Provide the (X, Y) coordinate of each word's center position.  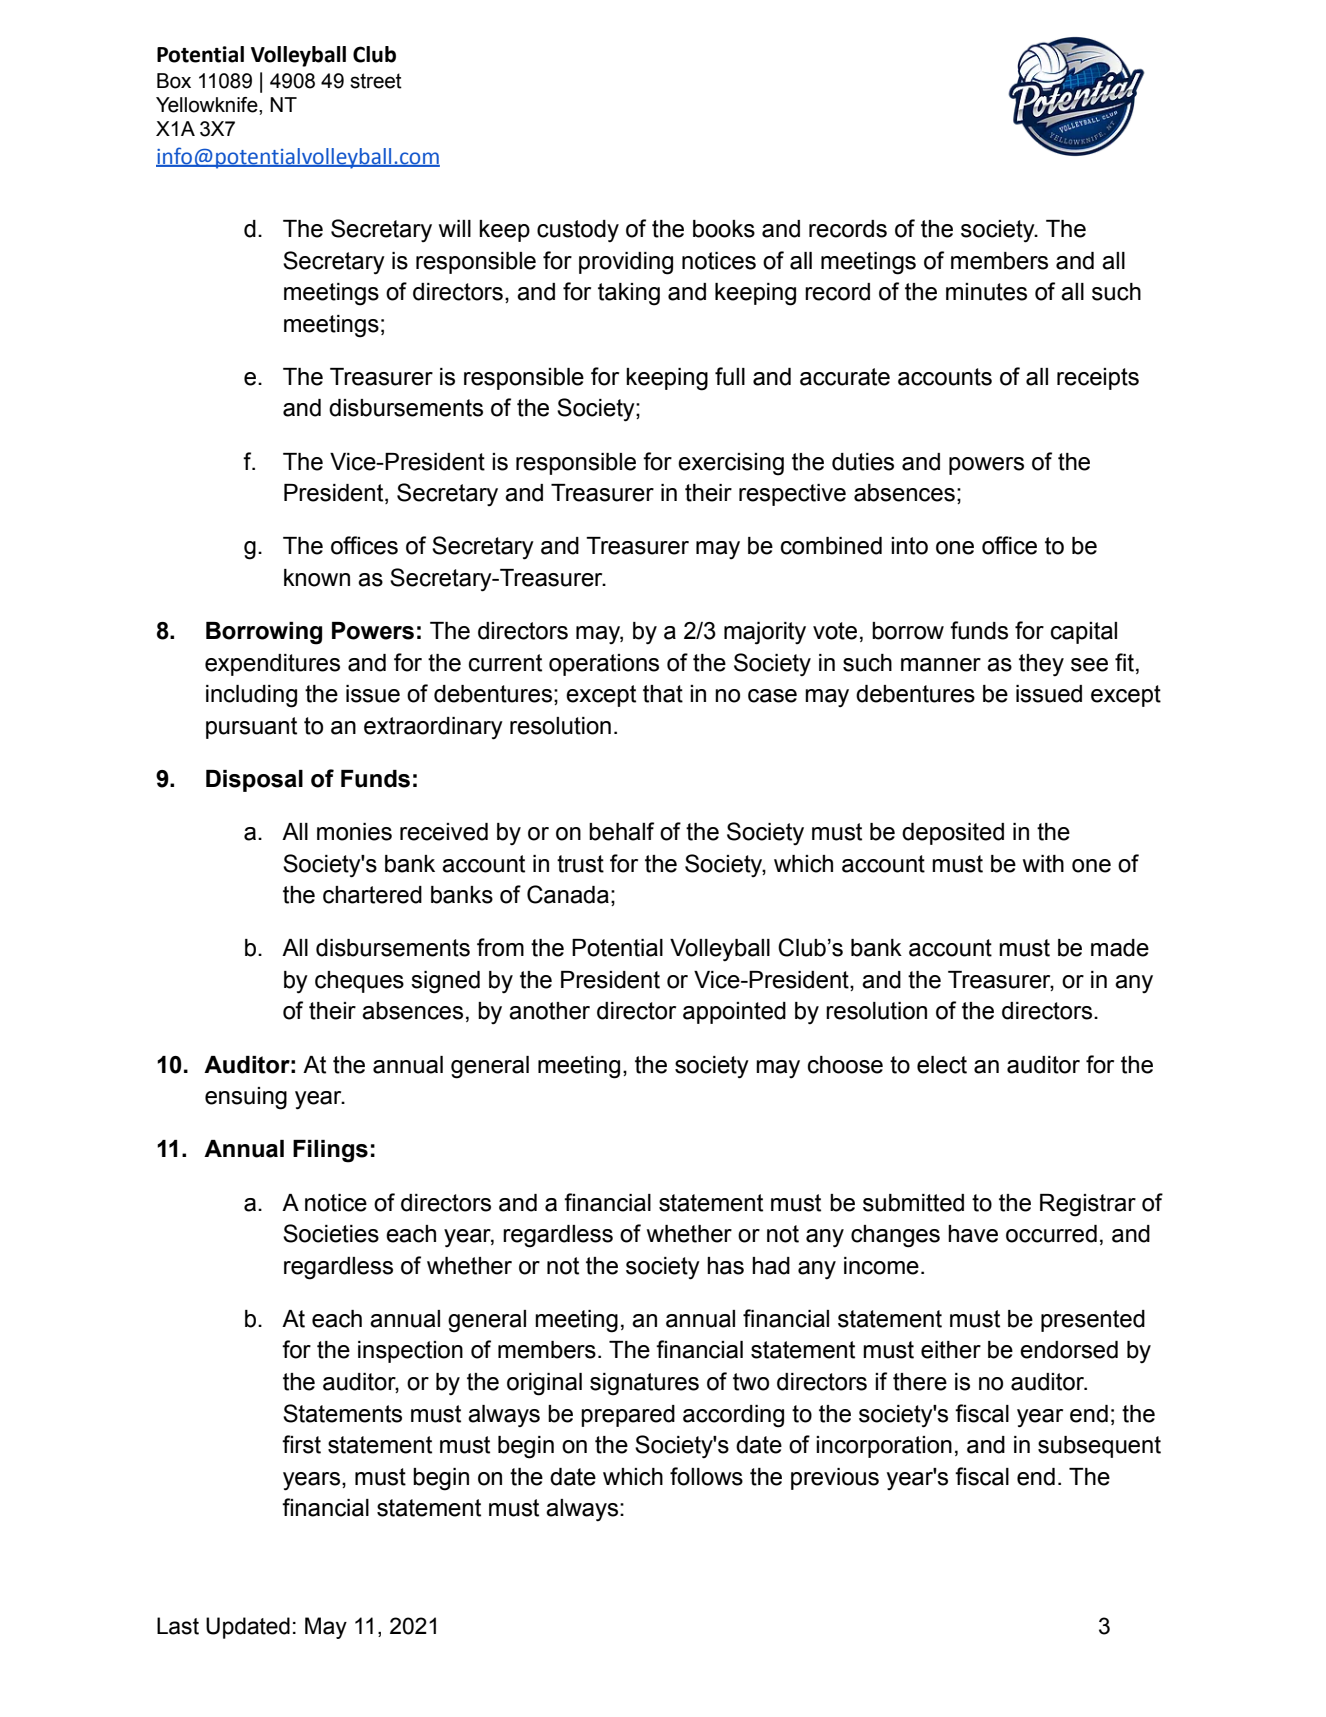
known (317, 578)
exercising (731, 464)
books (724, 229)
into (909, 546)
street (376, 81)
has (725, 1266)
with (1043, 864)
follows (706, 1476)
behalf (621, 831)
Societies (331, 1233)
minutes (986, 292)
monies (354, 832)
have (973, 1234)
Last (178, 1626)
